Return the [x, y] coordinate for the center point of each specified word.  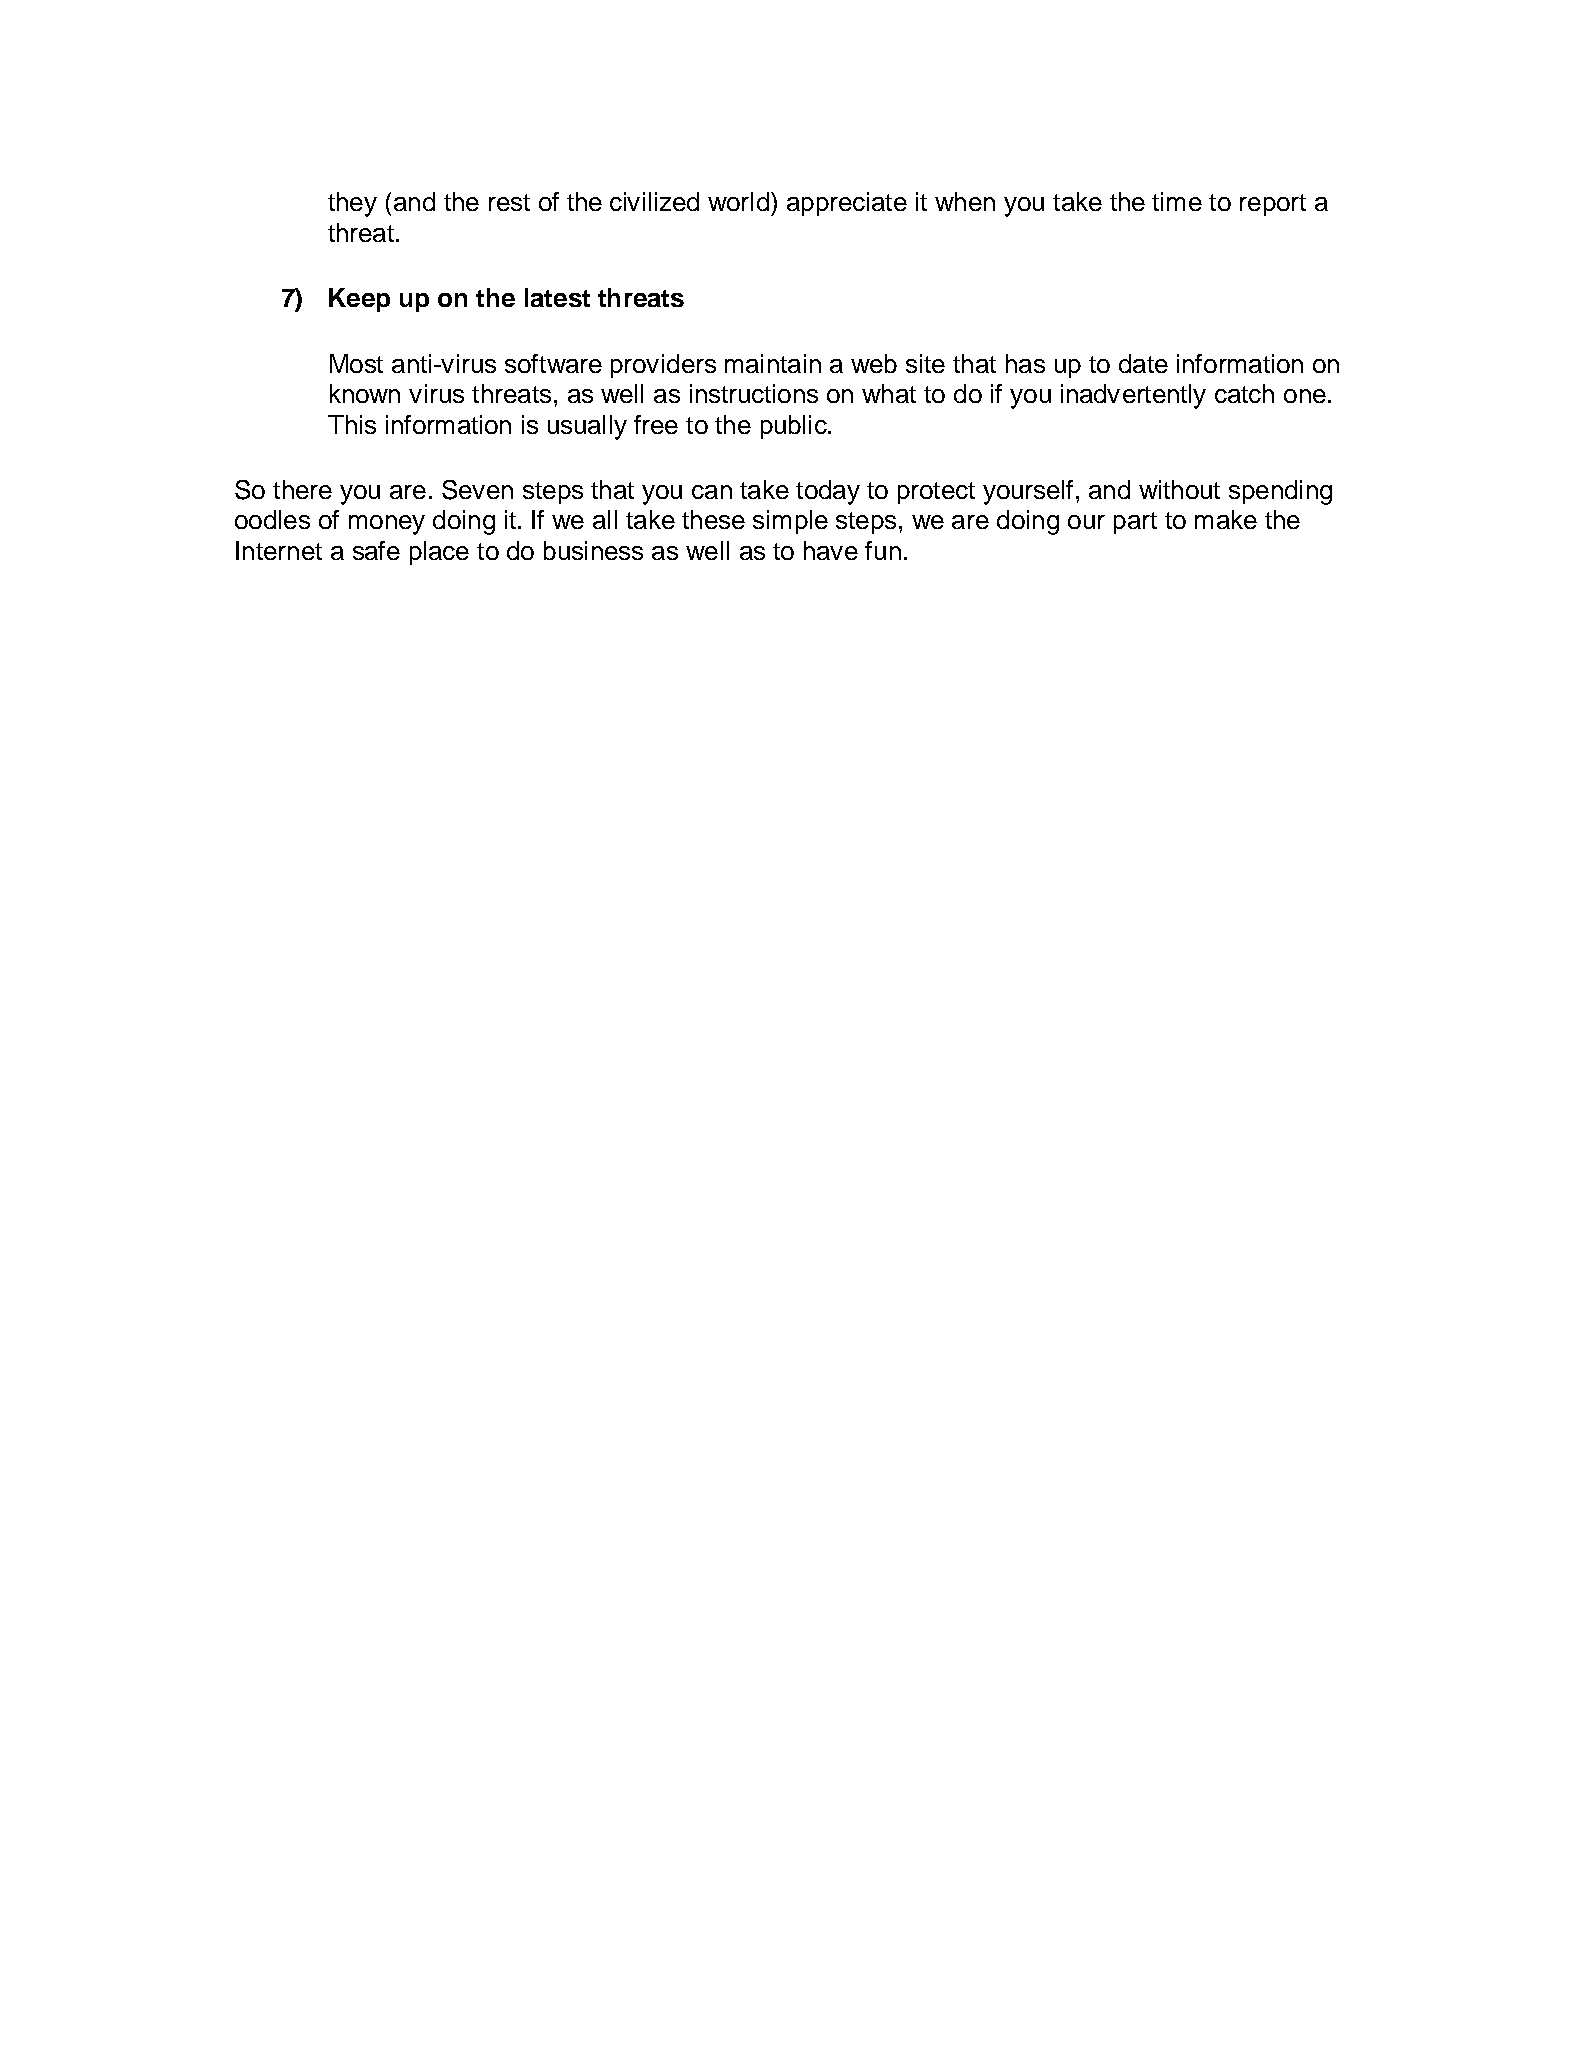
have [831, 550]
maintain [773, 363]
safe [376, 550]
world [738, 201]
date [1143, 363]
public [795, 427]
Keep [359, 300]
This [352, 424]
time [1177, 201]
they [352, 204]
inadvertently [1133, 396]
